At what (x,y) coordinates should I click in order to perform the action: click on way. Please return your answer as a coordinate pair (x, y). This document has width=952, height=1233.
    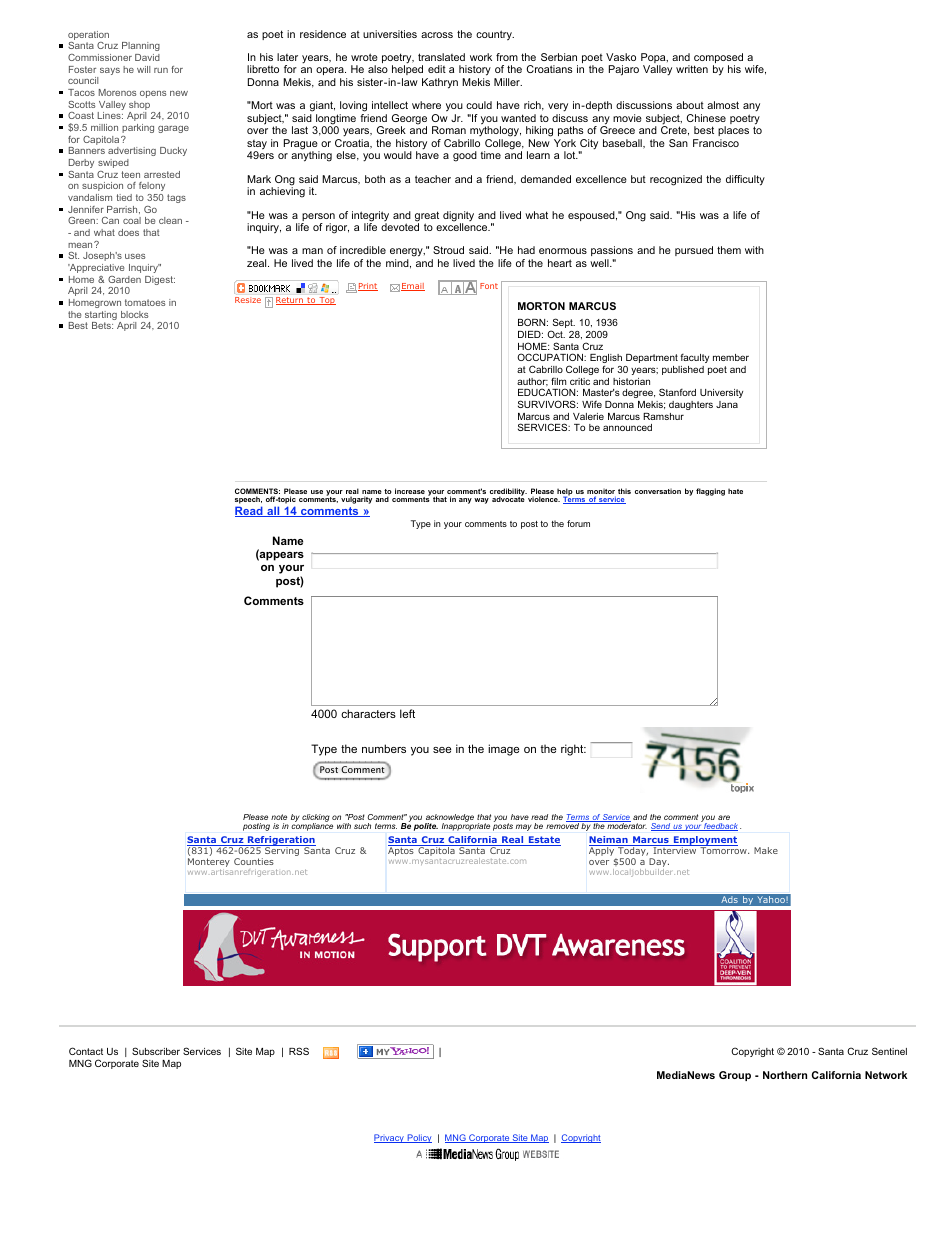
    Looking at the image, I should click on (481, 501).
